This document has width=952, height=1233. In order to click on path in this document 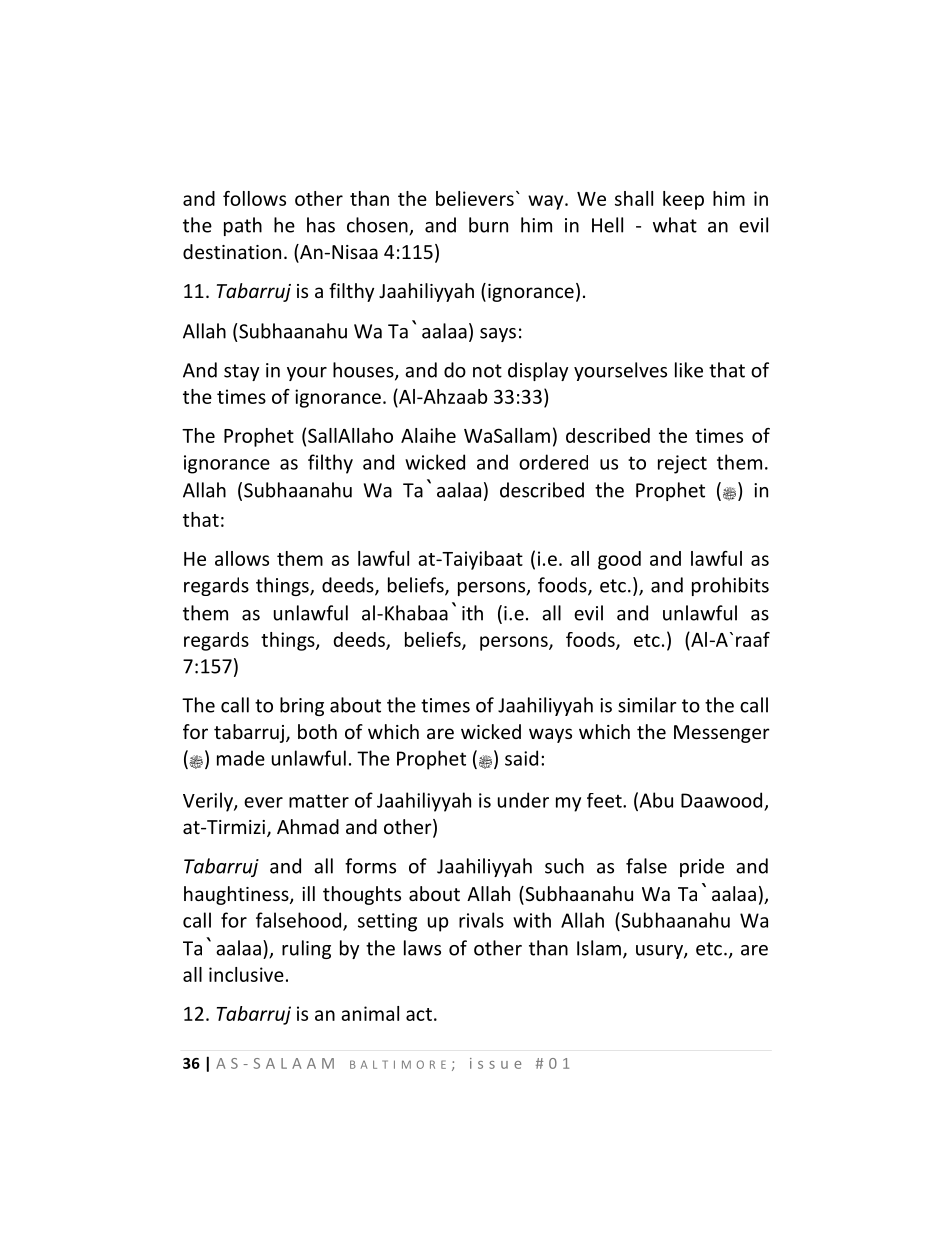, I will do `click(243, 226)`.
